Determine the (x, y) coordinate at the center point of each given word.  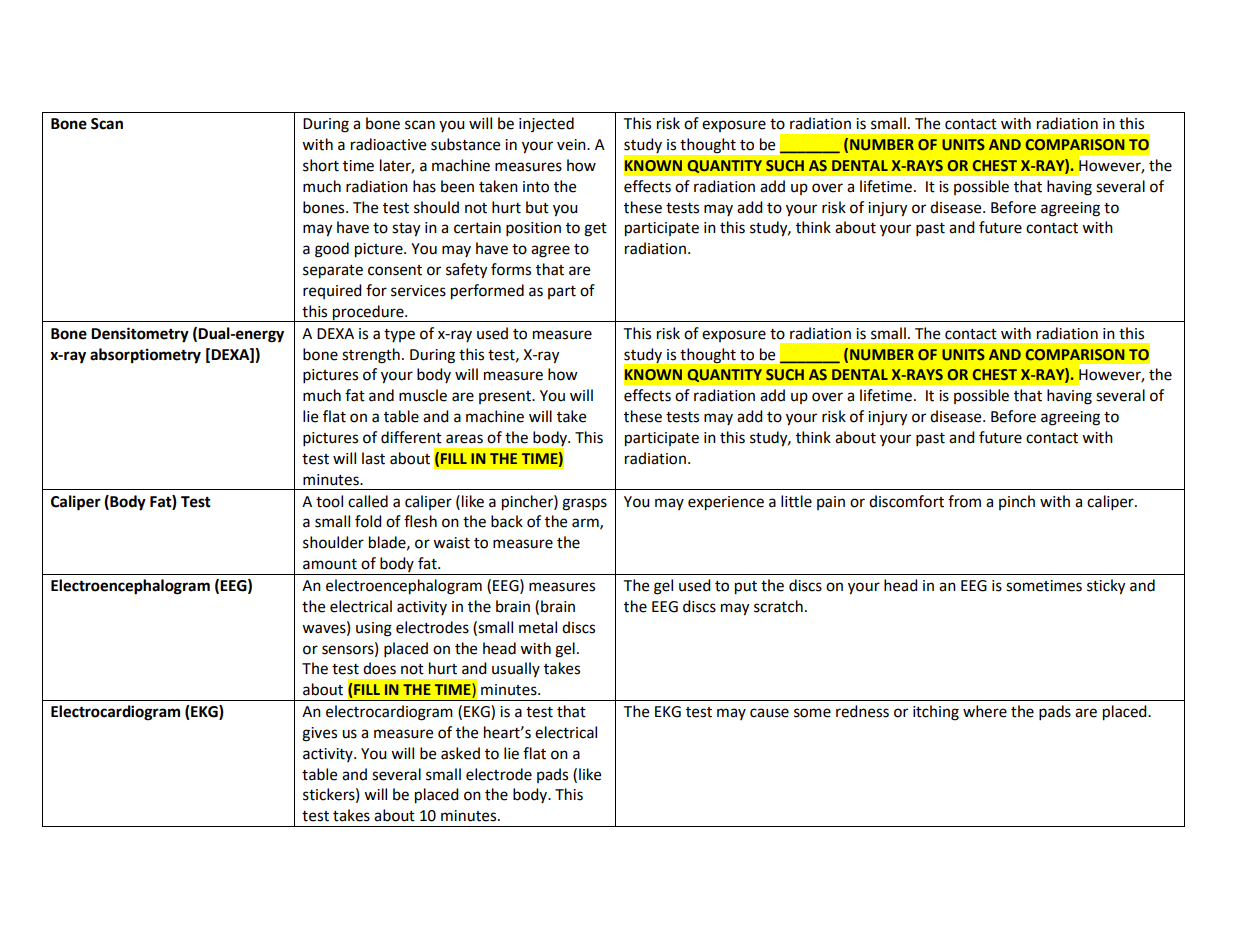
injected (546, 124)
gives (319, 734)
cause (769, 713)
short (321, 165)
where (985, 711)
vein (572, 145)
